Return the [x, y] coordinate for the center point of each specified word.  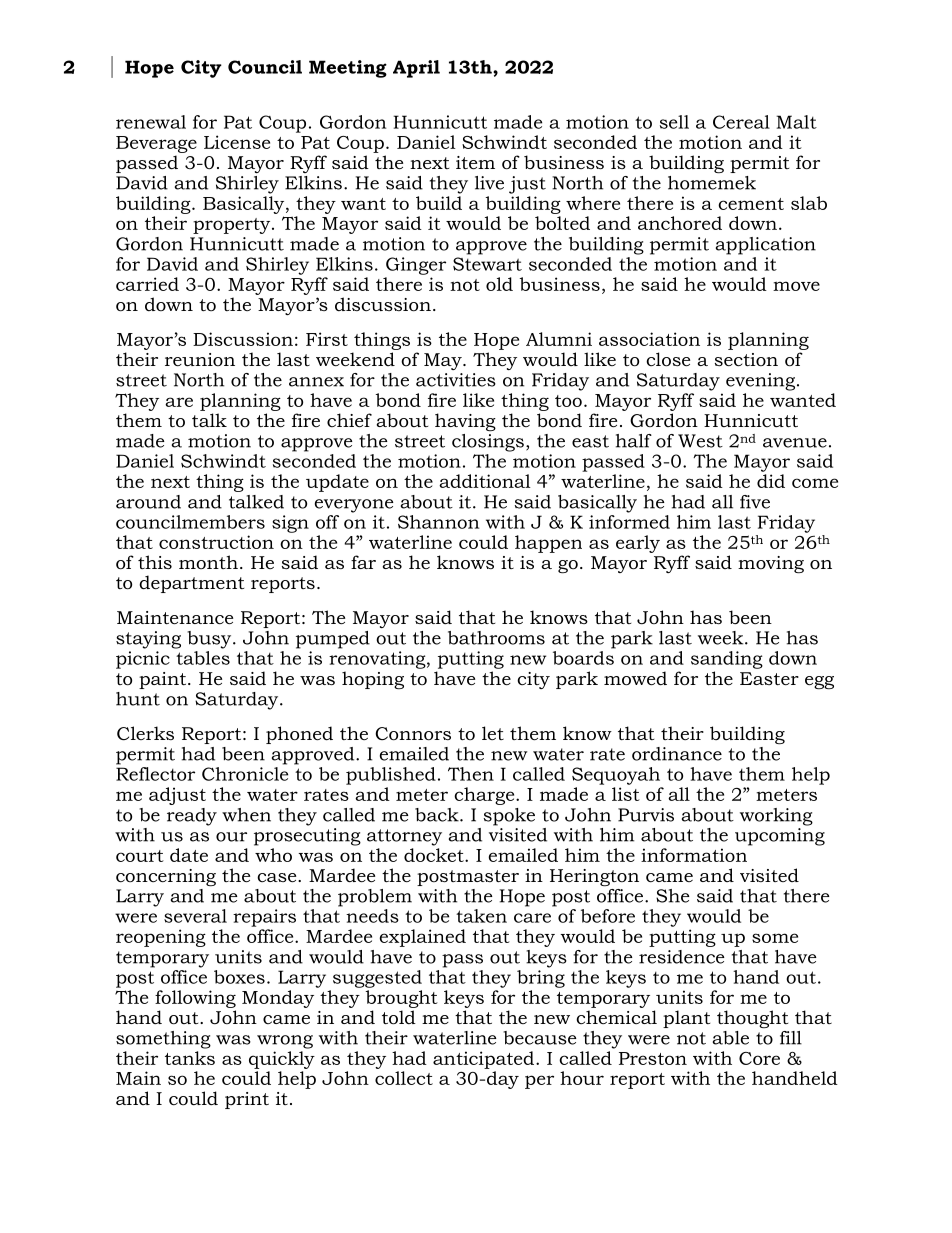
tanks [190, 1058]
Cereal [741, 122]
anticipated [485, 1060]
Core [759, 1058]
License [237, 142]
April [416, 69]
